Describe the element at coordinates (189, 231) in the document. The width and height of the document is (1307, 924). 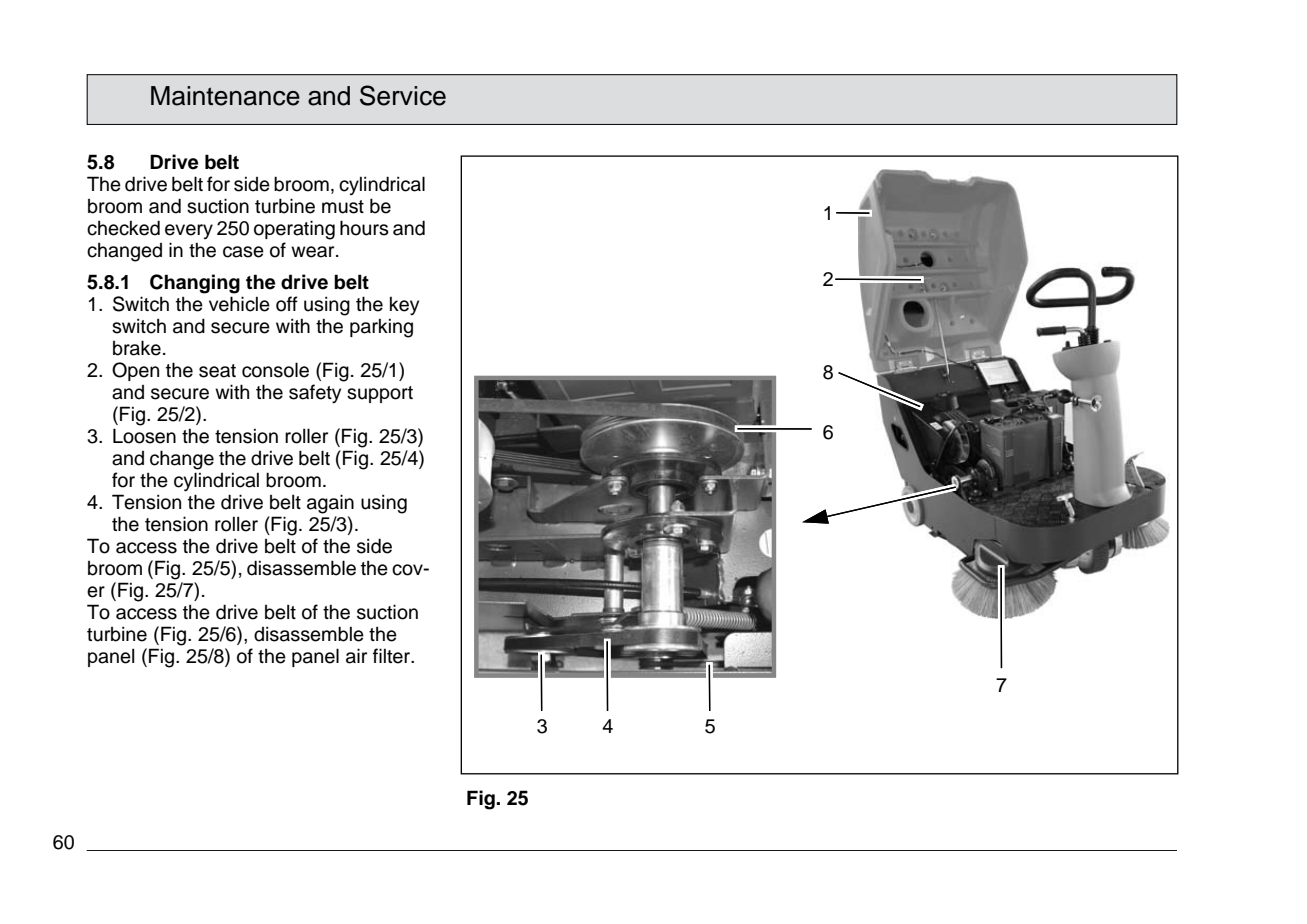
I see `every` at that location.
